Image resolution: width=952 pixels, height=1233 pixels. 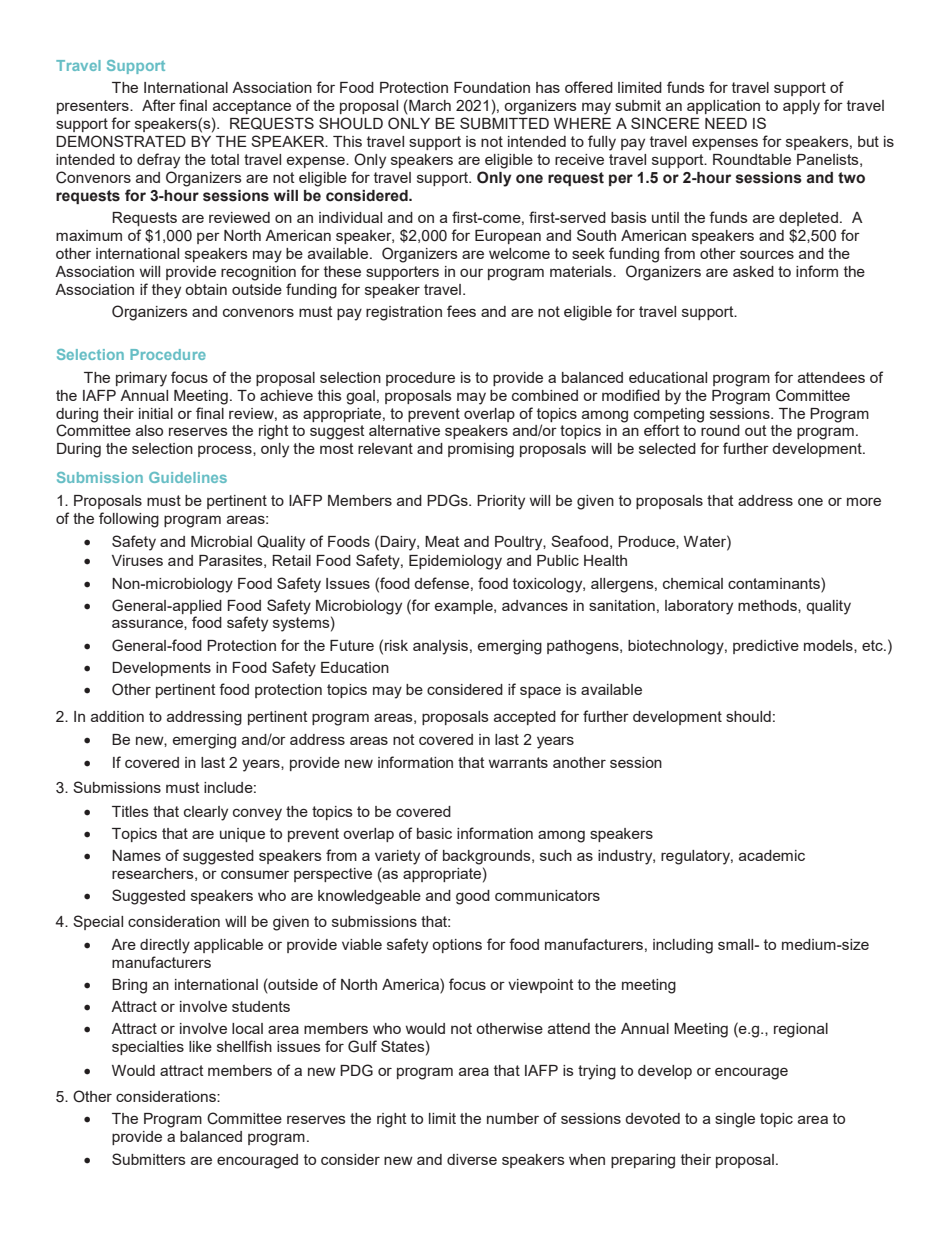 I want to click on contaminants, so click(x=775, y=583).
